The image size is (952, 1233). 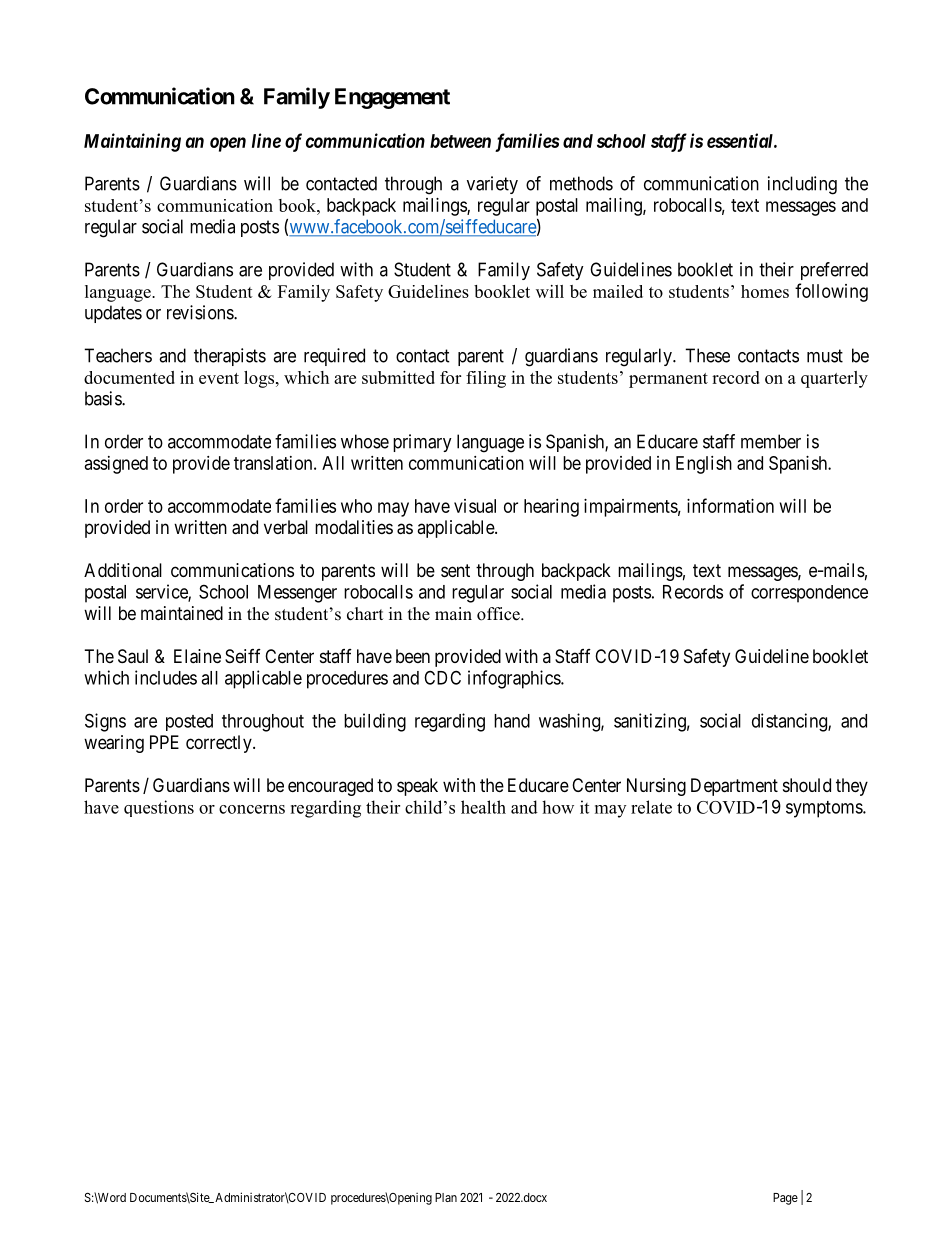 I want to click on including, so click(x=802, y=185).
